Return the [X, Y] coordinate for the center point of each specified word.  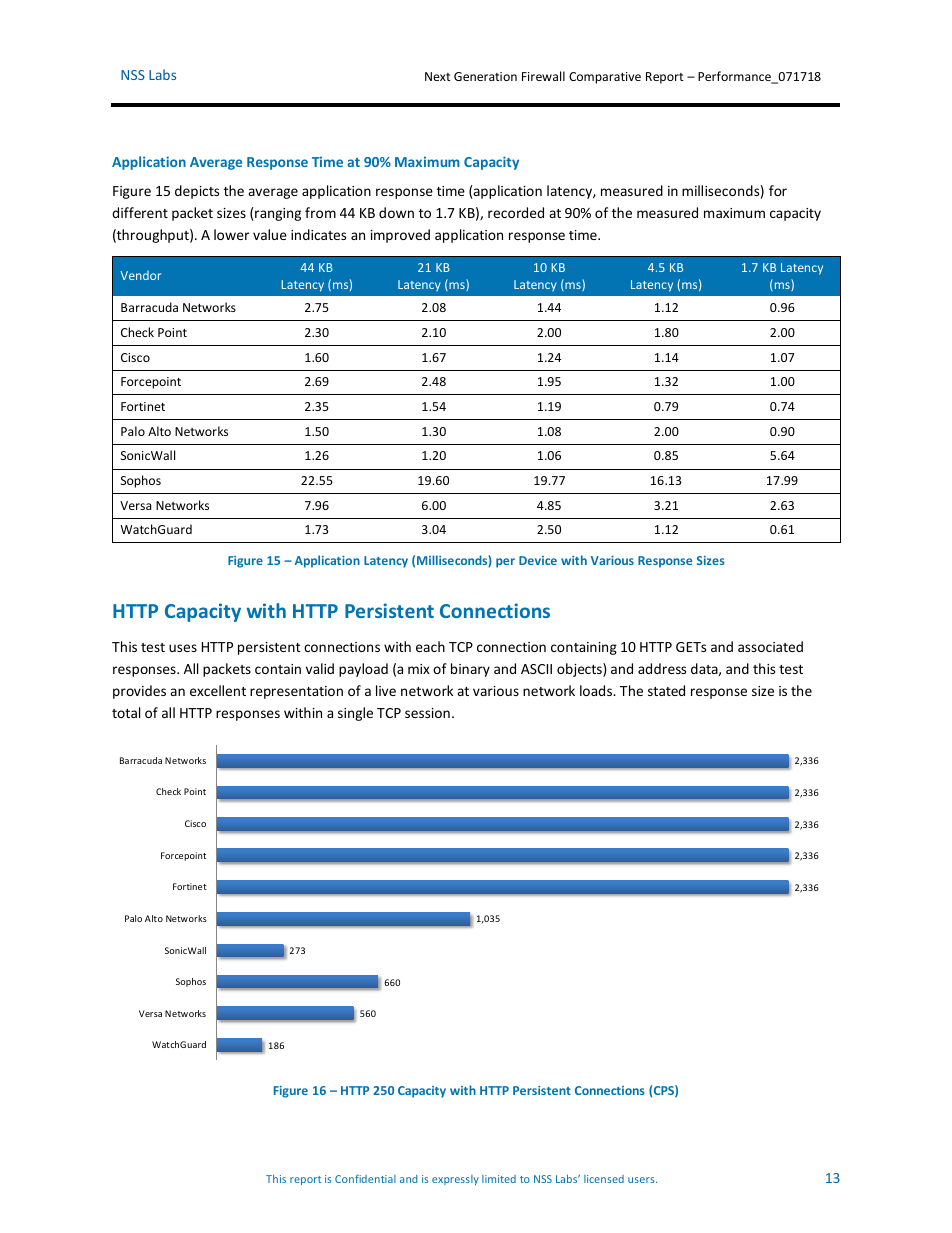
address [662, 668]
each [430, 646]
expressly [455, 1180]
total [126, 712]
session [427, 713]
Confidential [365, 1178]
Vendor [140, 275]
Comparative [605, 78]
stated [666, 690]
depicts [197, 192]
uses [183, 648]
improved [400, 236]
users [642, 1180]
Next [438, 76]
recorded [516, 212]
